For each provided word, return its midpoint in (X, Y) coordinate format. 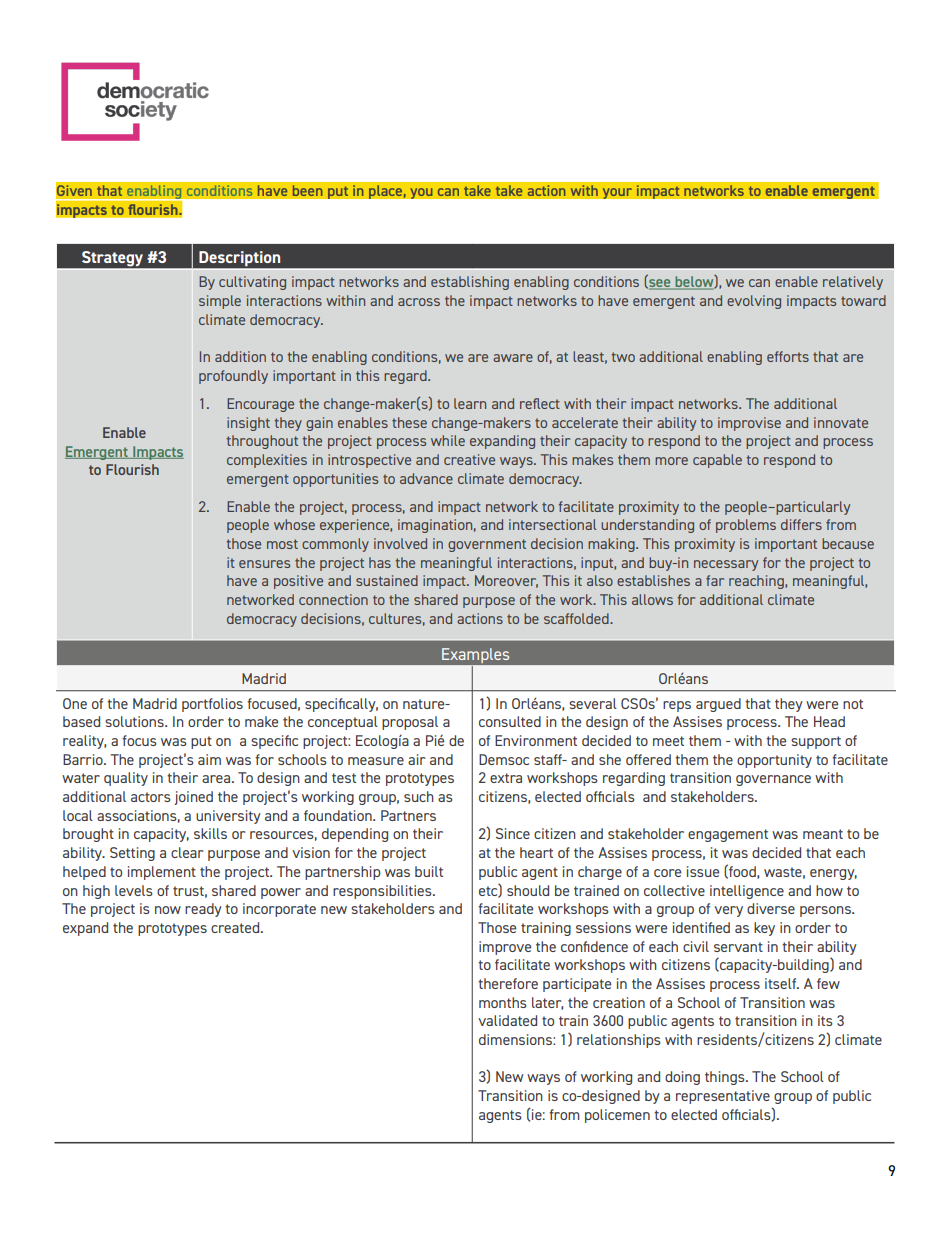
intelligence (747, 892)
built (429, 871)
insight (248, 424)
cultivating (252, 283)
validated (507, 1020)
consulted (510, 721)
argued (718, 705)
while (448, 440)
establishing (470, 283)
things (726, 1078)
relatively (853, 283)
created (236, 927)
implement (162, 873)
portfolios (212, 705)
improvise (749, 424)
